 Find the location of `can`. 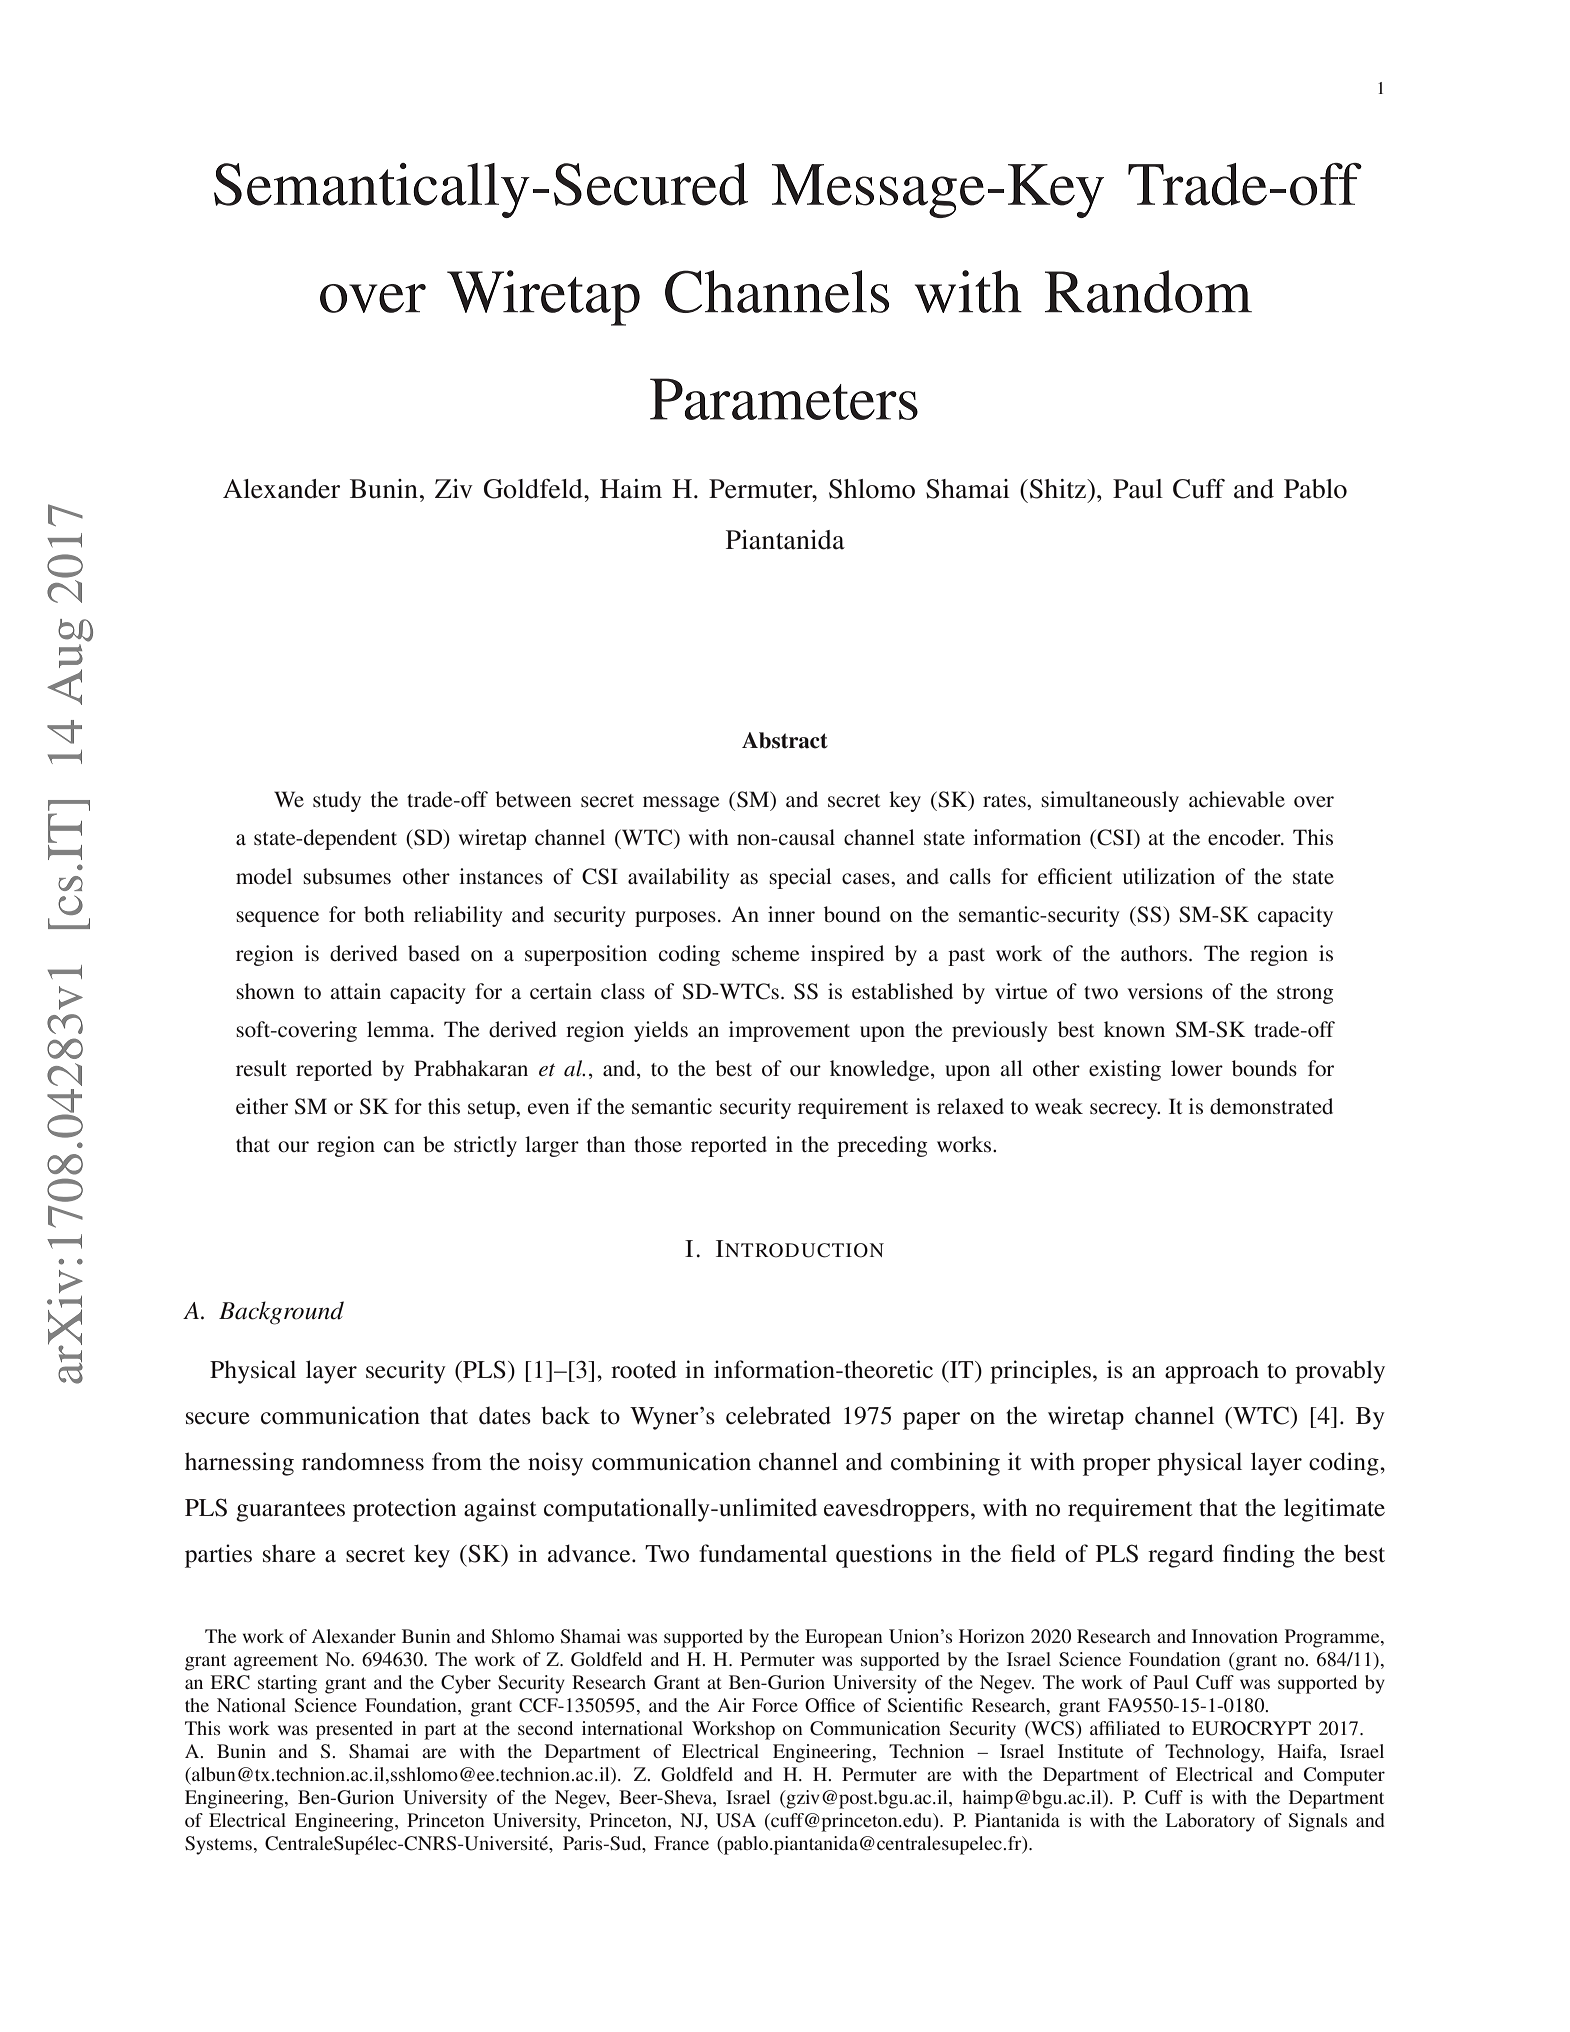

can is located at coordinates (399, 1146).
